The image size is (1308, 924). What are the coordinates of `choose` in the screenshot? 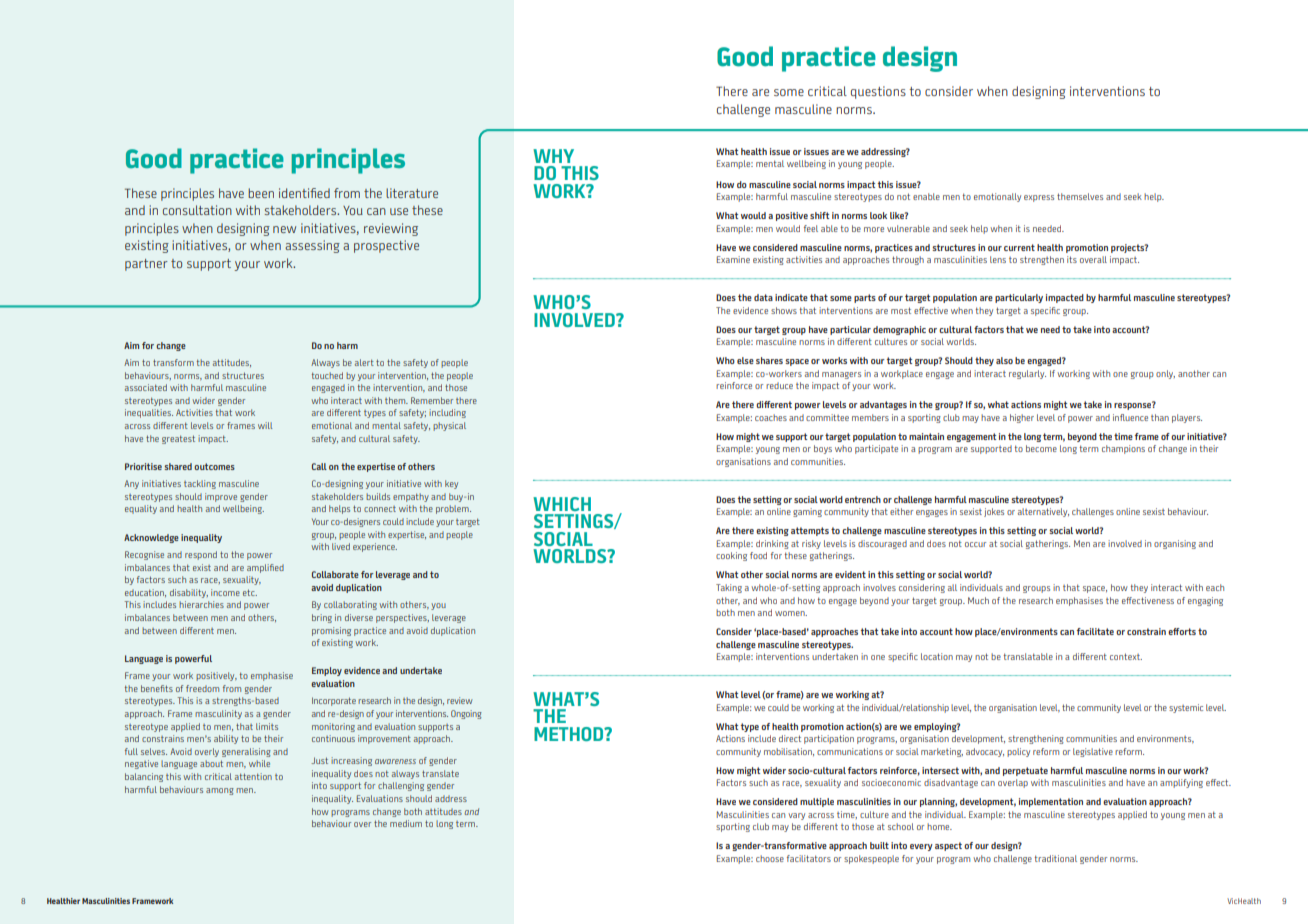 It's located at (770, 858).
